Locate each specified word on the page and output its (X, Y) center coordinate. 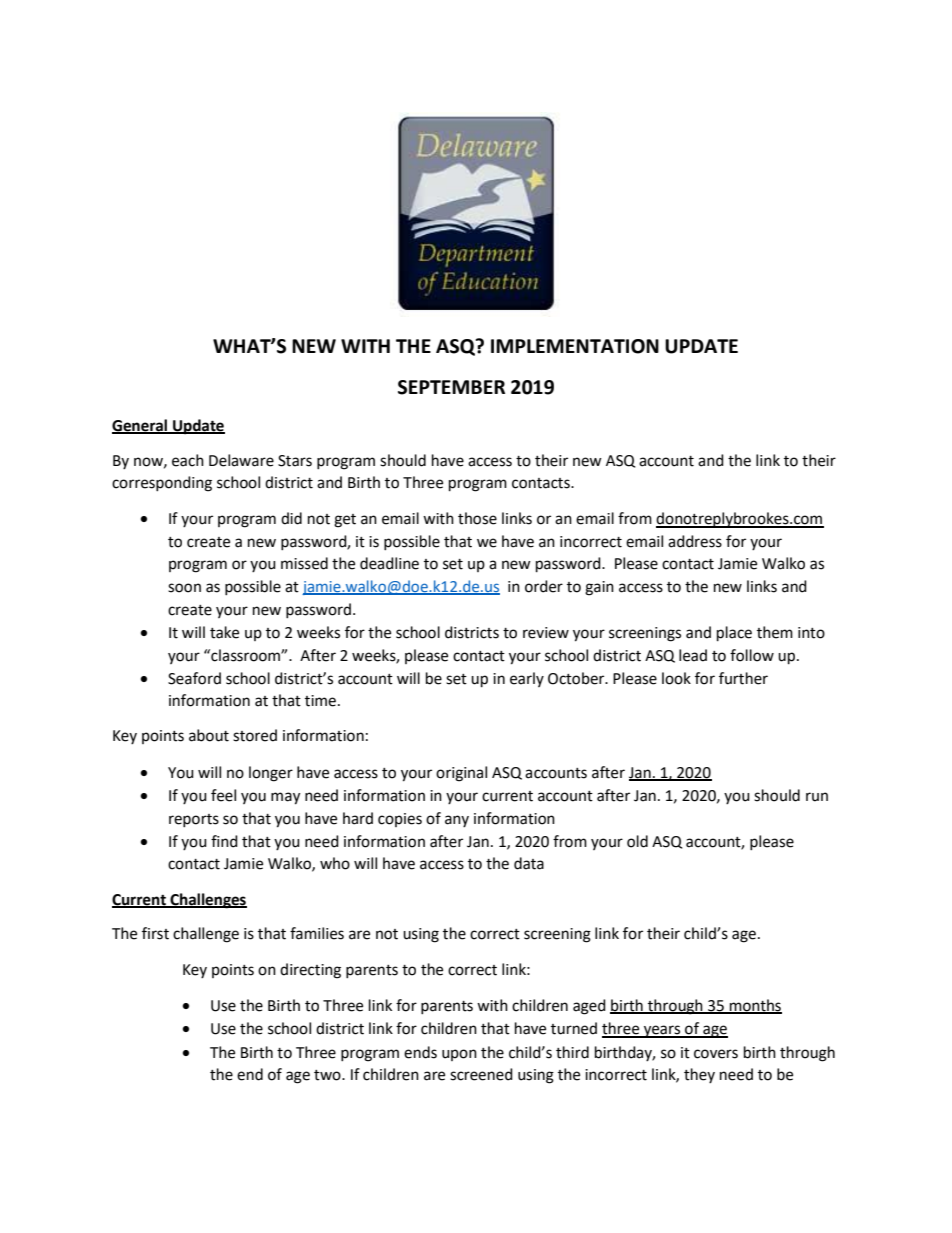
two (328, 1075)
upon (459, 1055)
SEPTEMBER (451, 387)
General (141, 426)
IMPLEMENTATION (575, 346)
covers (716, 1054)
